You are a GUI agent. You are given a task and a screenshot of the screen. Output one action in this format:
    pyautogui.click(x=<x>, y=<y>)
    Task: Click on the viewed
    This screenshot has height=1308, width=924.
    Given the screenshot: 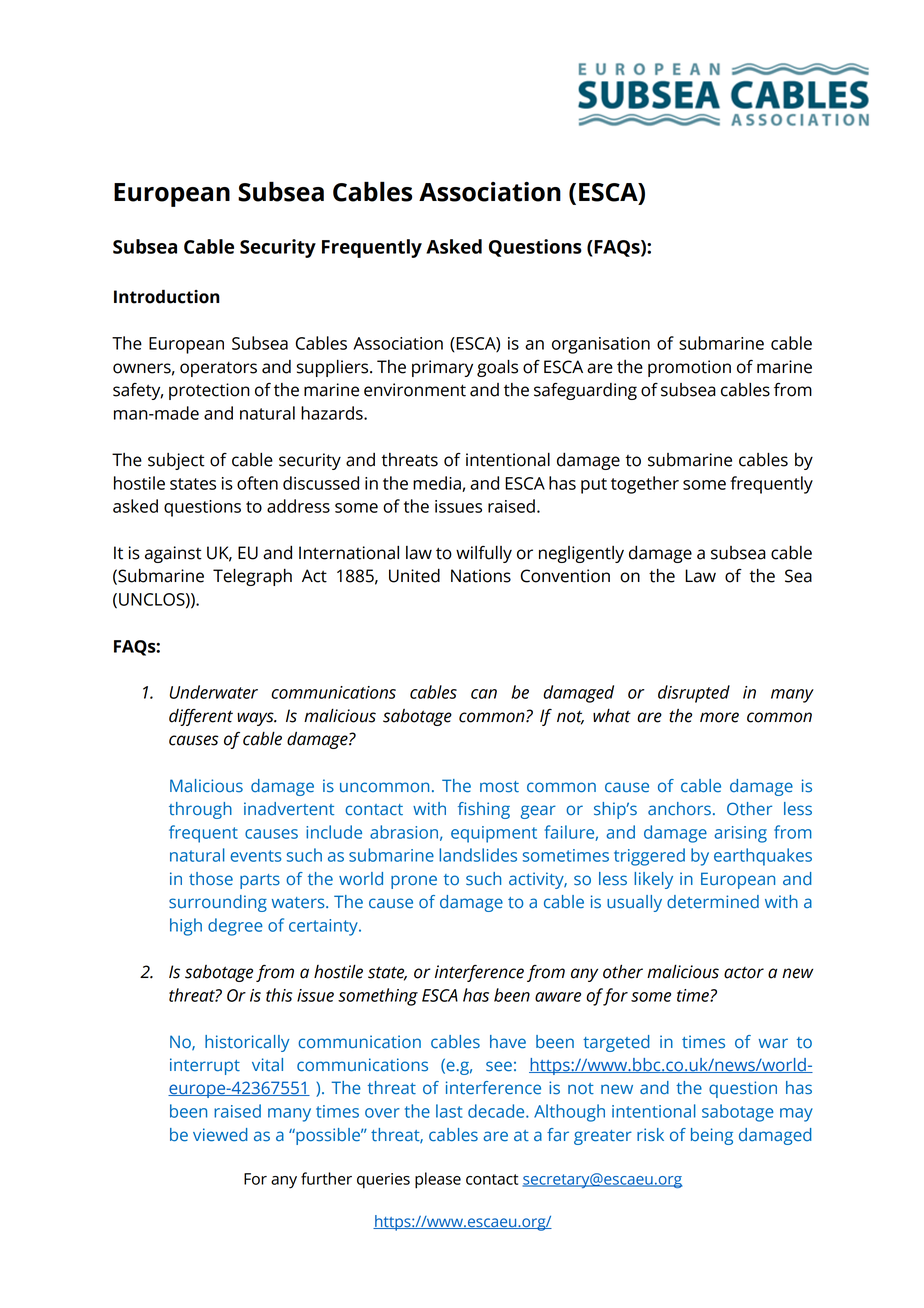 What is the action you would take?
    pyautogui.click(x=220, y=1135)
